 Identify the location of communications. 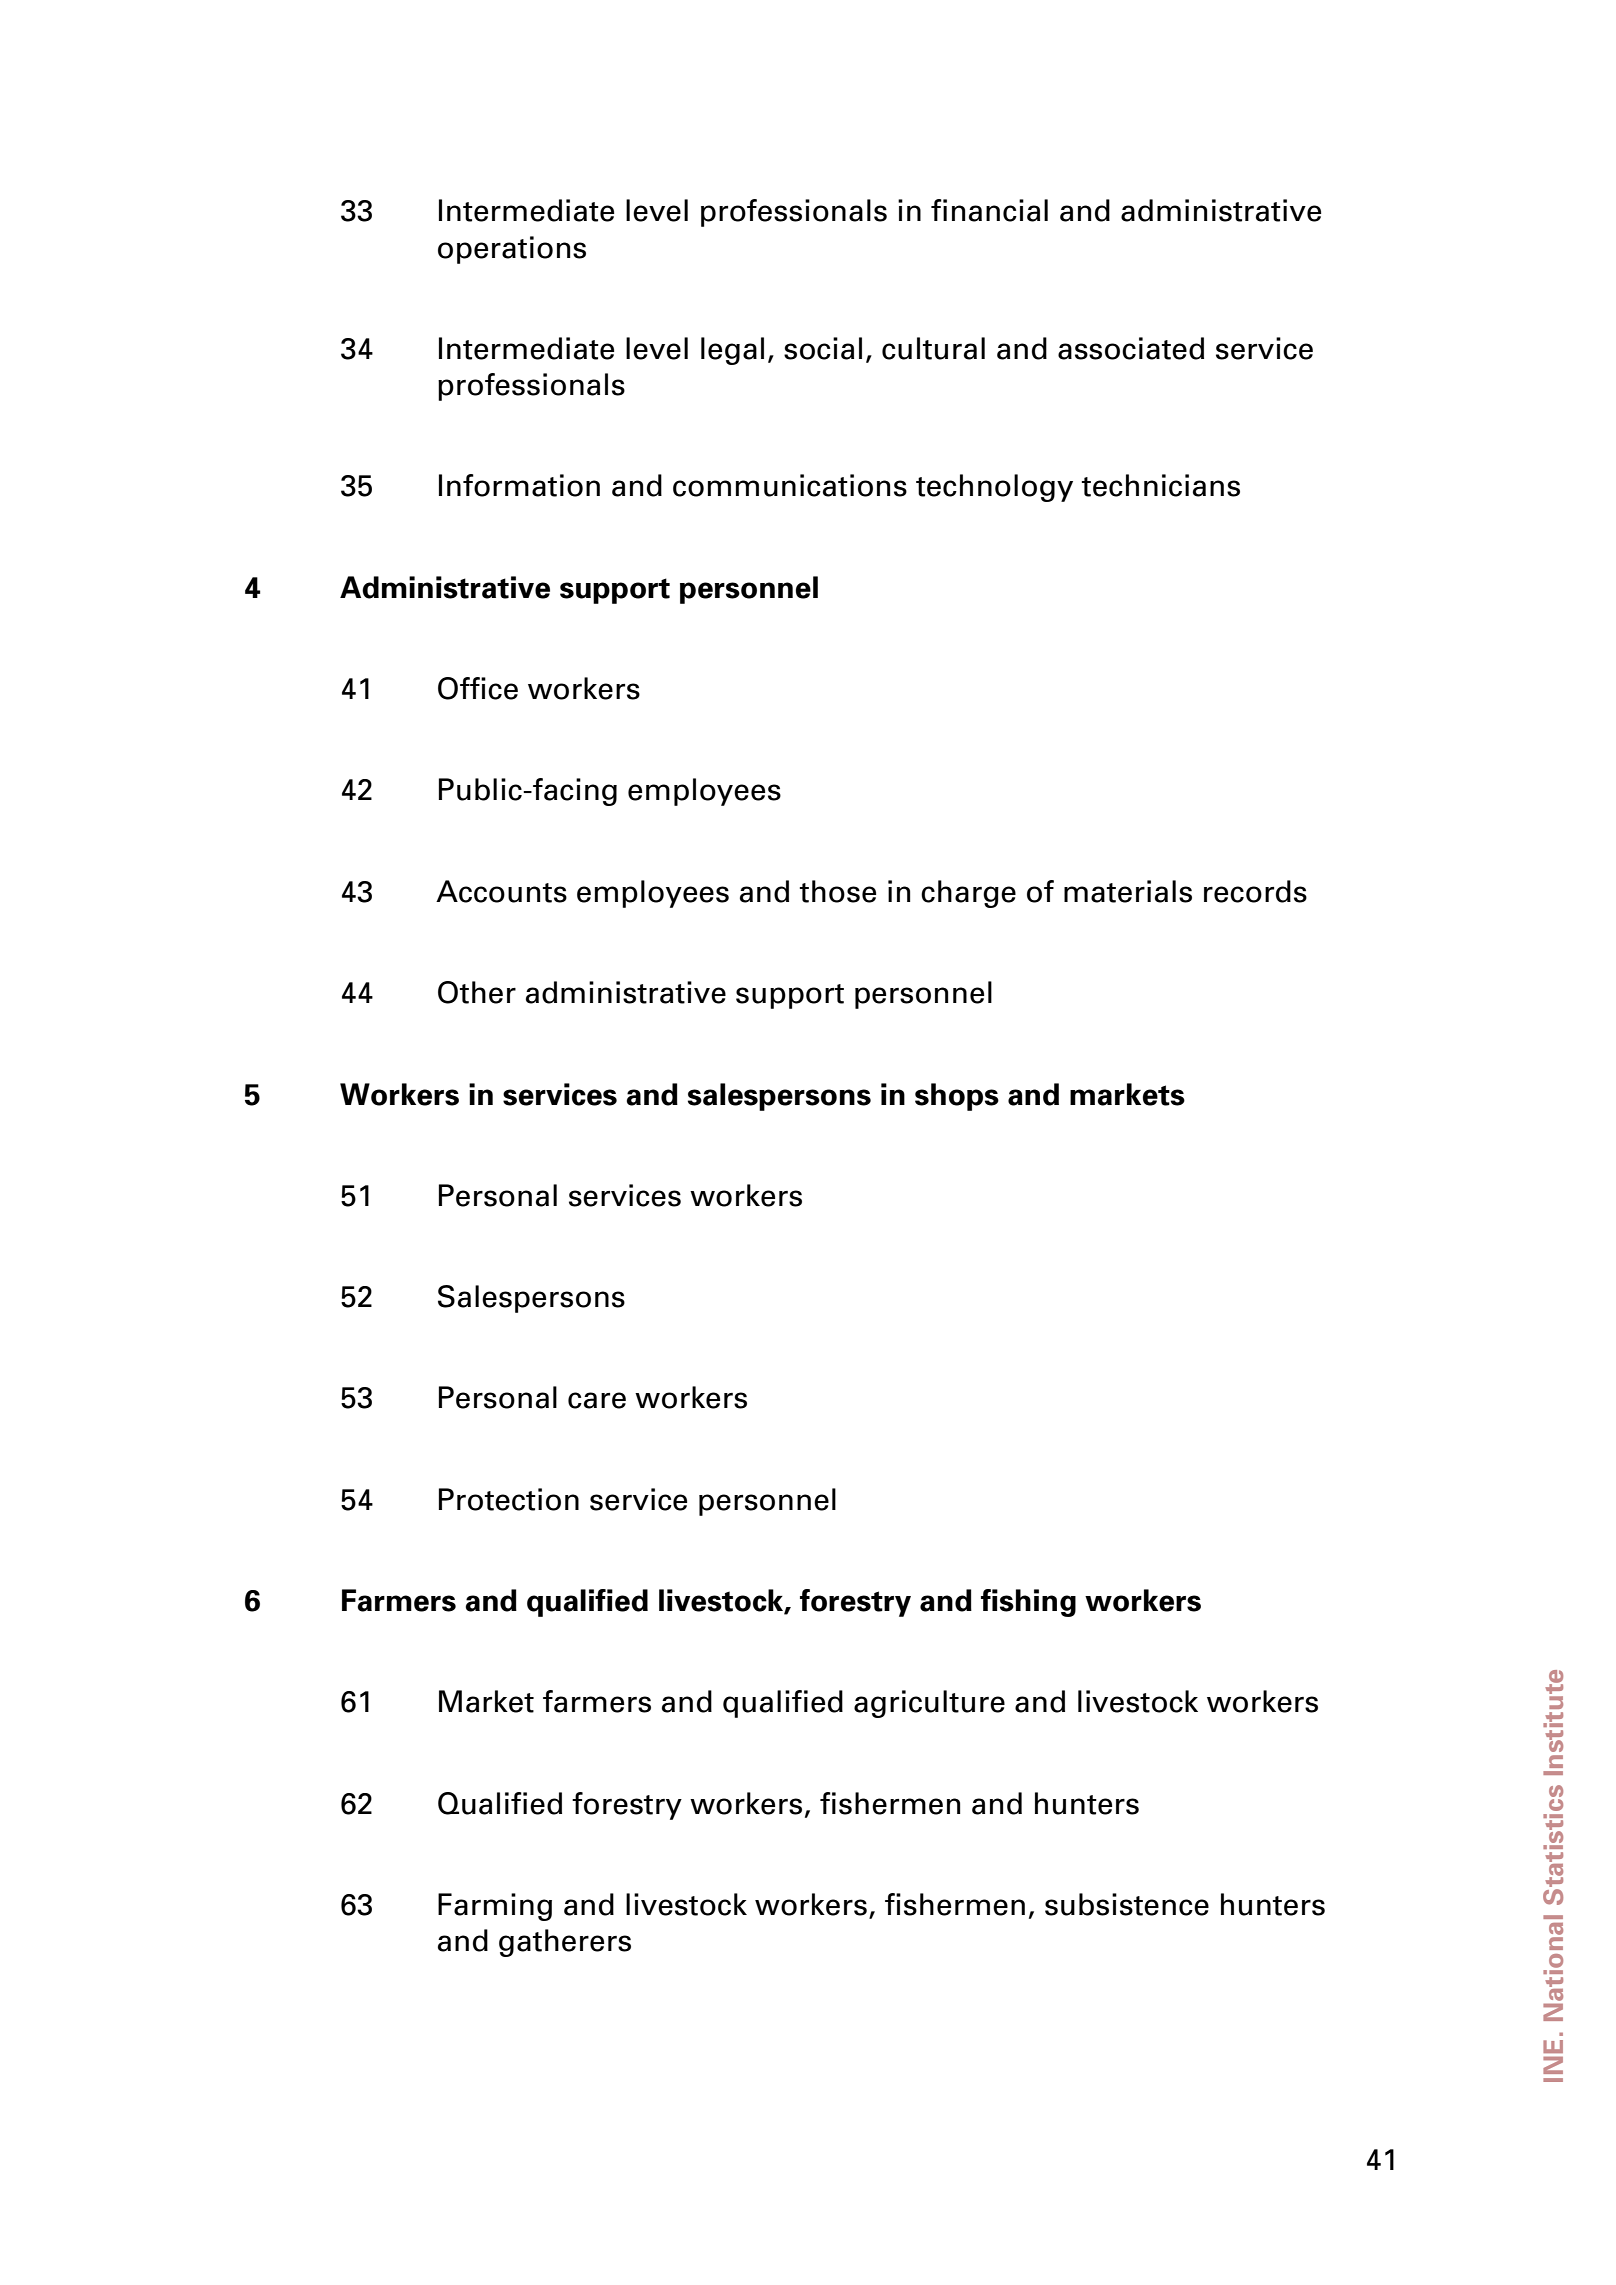
(790, 485).
